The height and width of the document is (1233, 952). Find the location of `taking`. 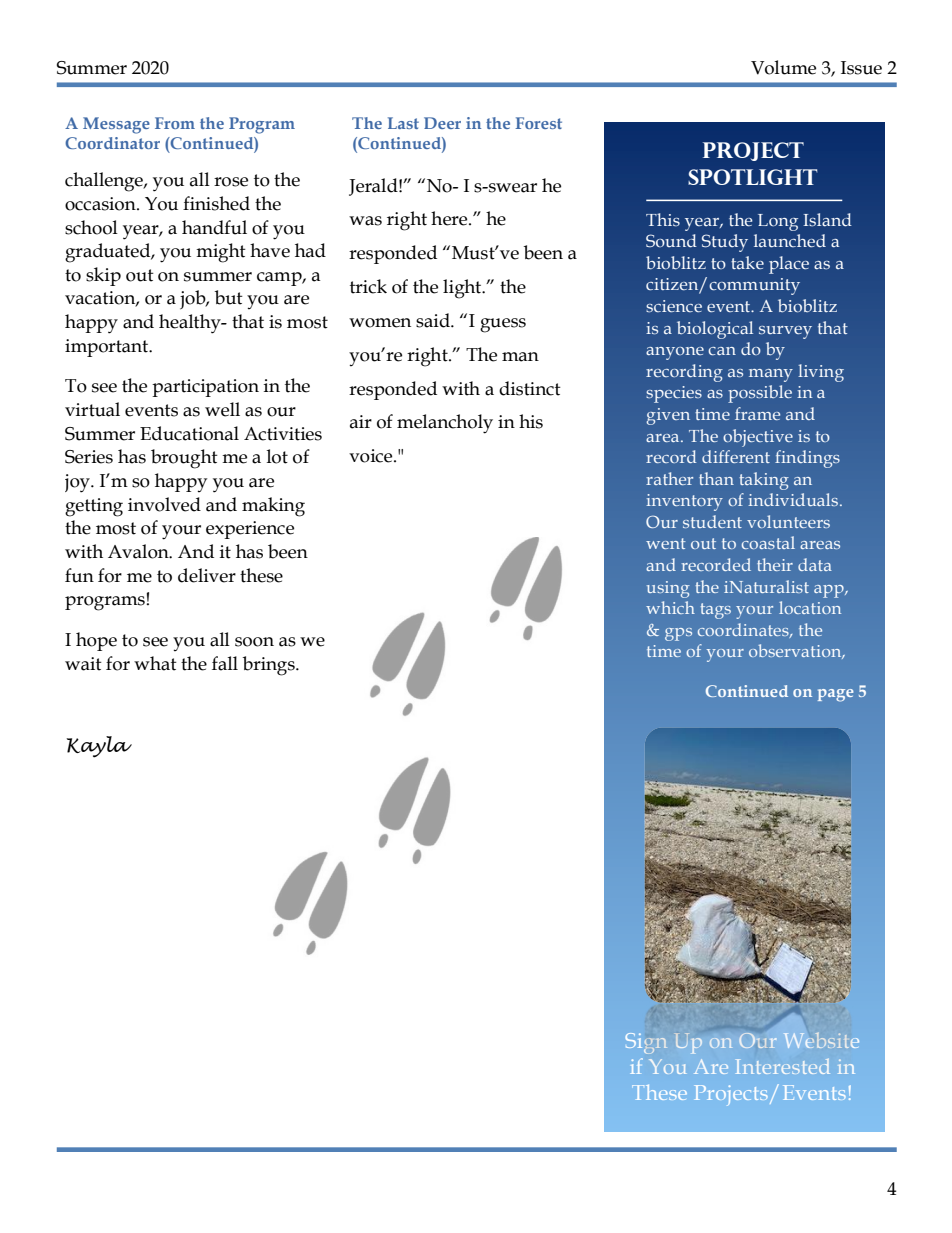

taking is located at coordinates (764, 481).
